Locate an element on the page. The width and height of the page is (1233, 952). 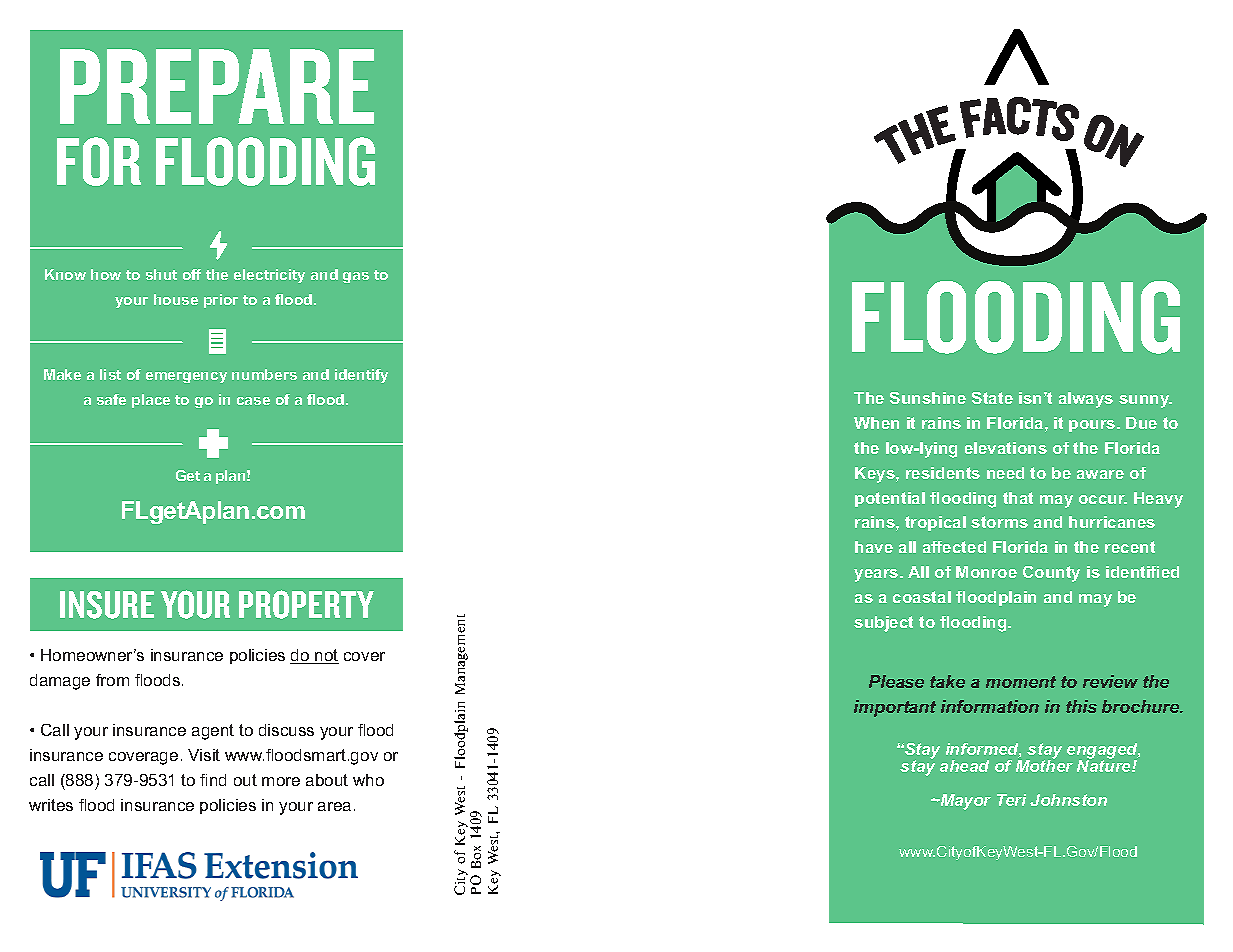
INSURE is located at coordinates (107, 605).
